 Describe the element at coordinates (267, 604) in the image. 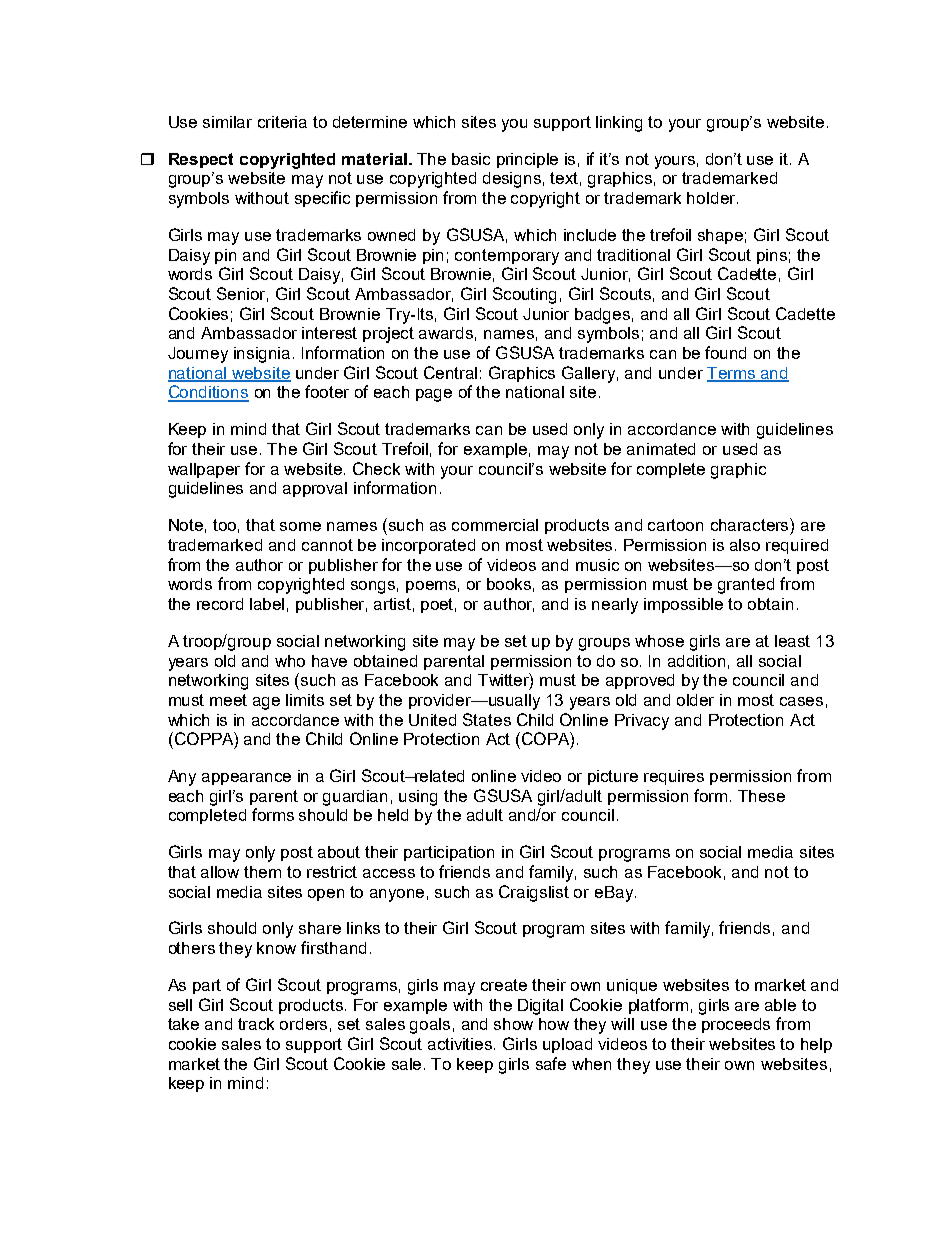

I see `label` at that location.
